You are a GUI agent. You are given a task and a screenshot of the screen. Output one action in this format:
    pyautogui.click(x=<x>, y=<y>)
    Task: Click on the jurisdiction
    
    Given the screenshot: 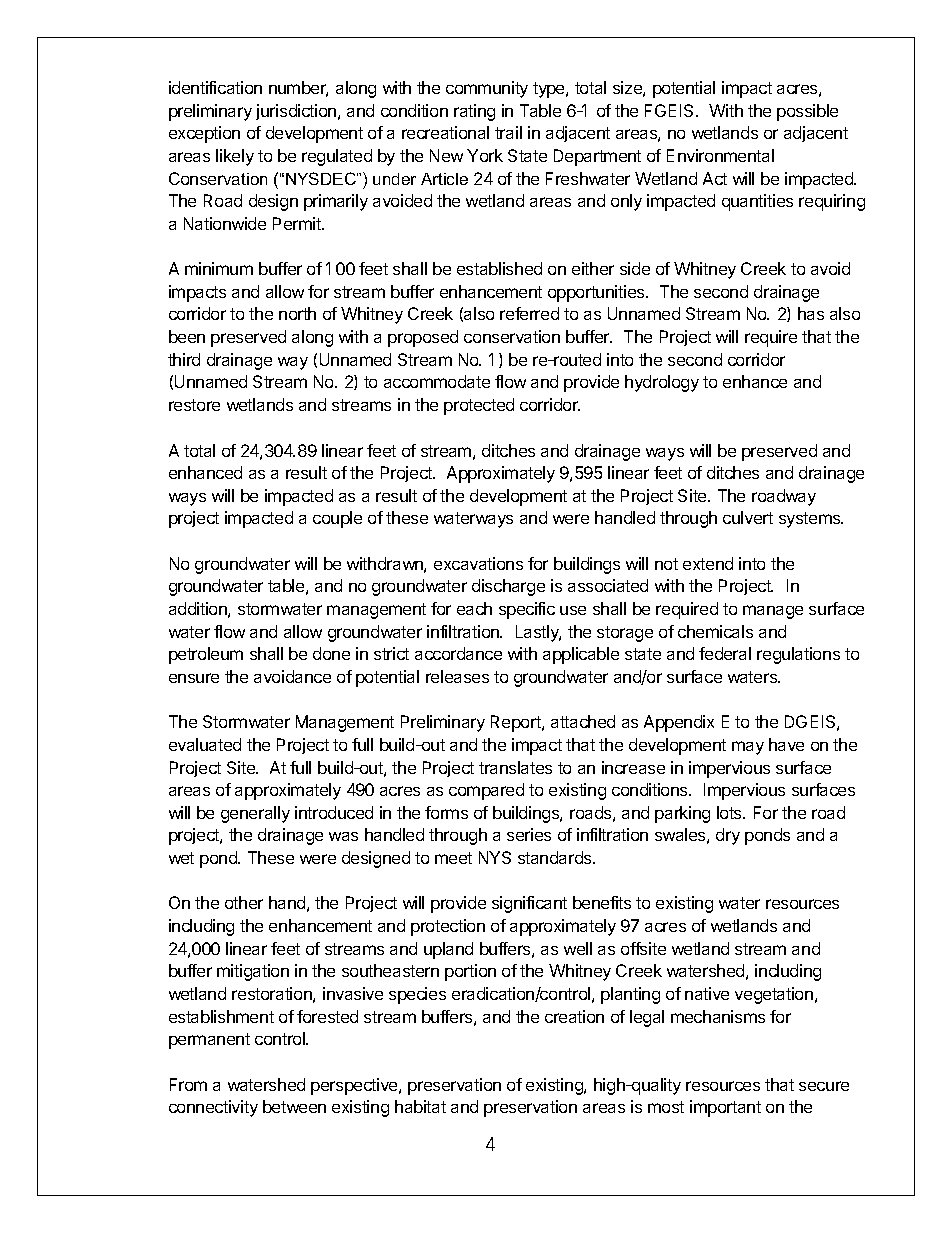 What is the action you would take?
    pyautogui.click(x=297, y=112)
